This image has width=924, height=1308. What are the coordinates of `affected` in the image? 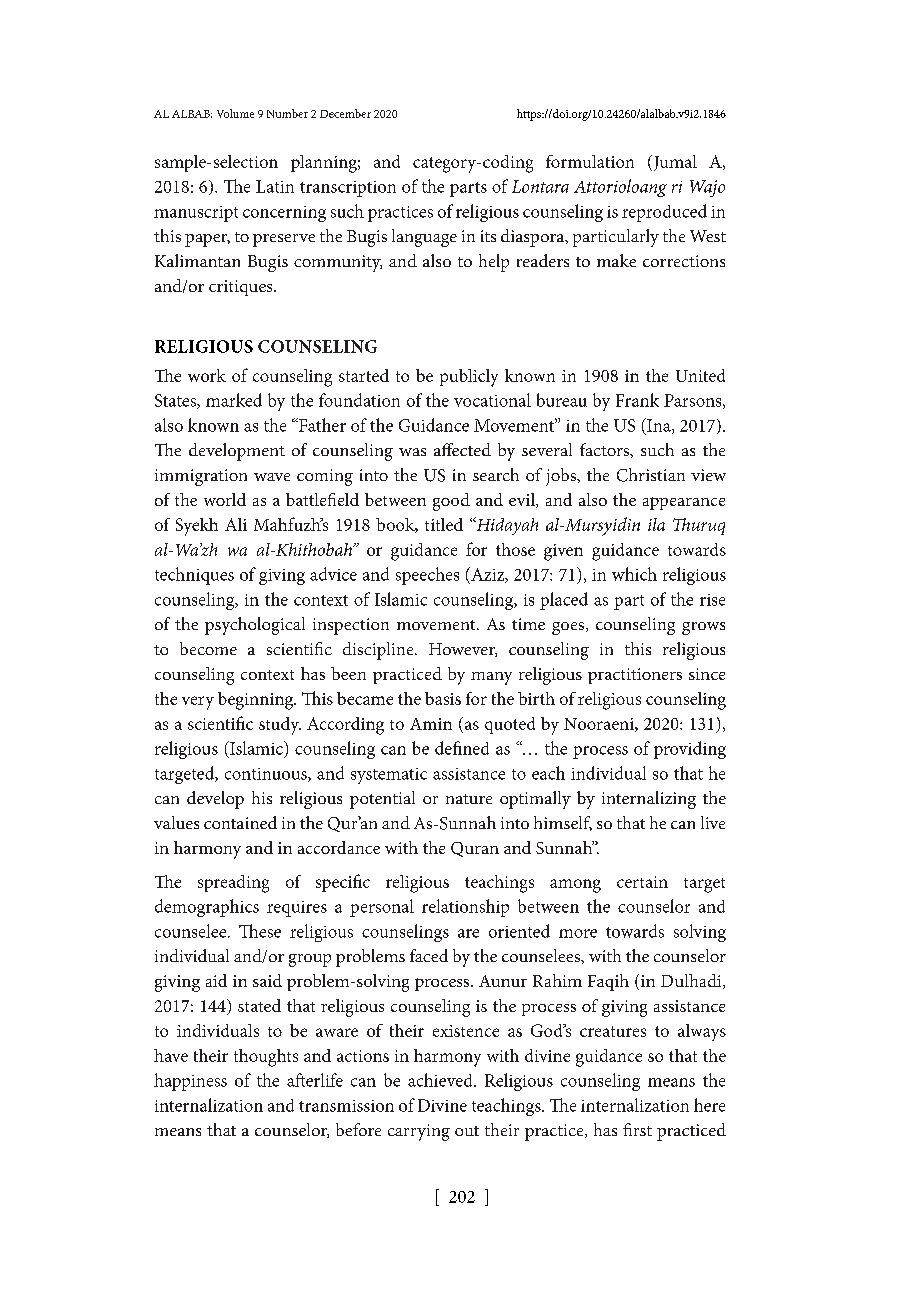 It's located at (462, 449).
